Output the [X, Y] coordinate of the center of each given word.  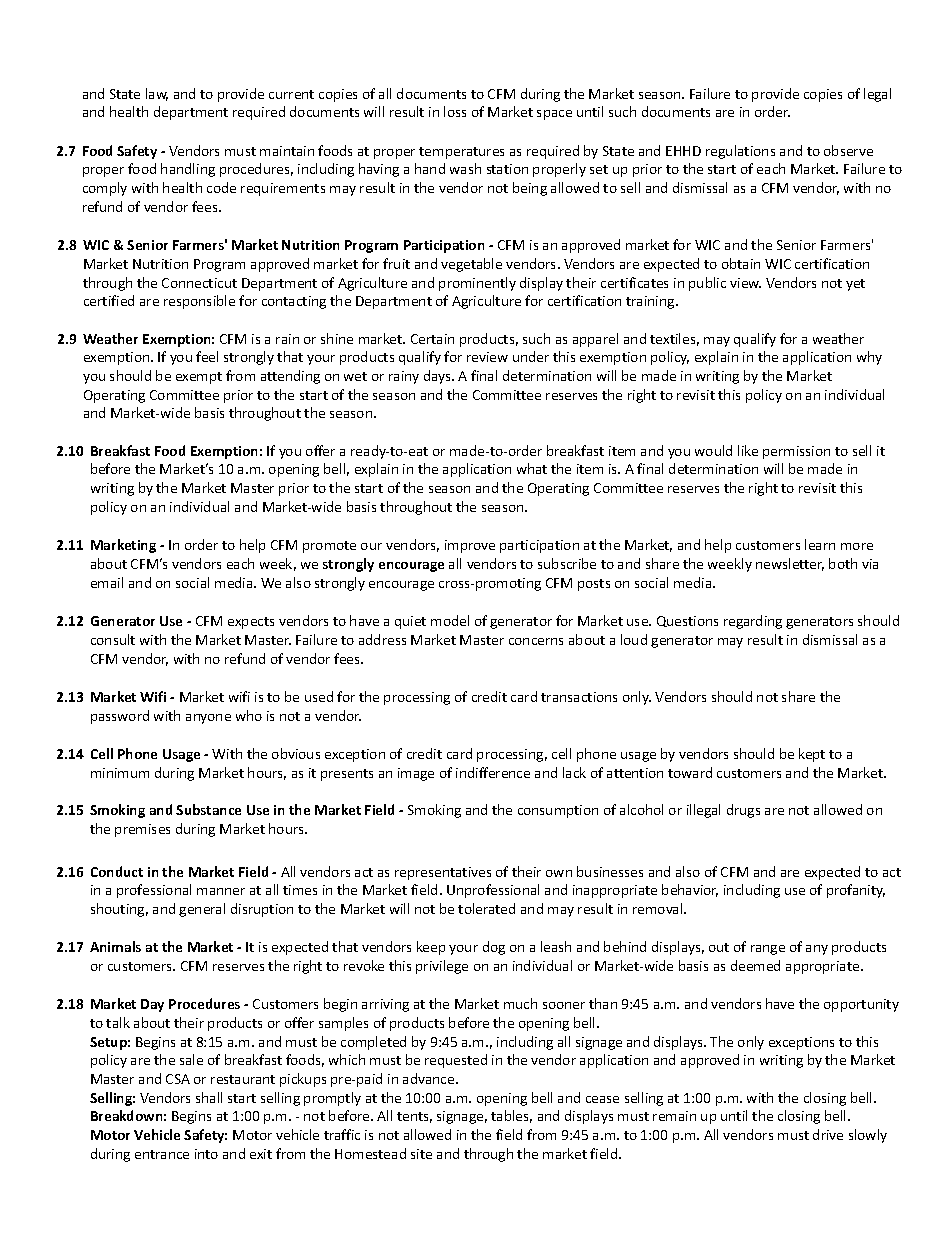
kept [812, 755]
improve [470, 546]
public [707, 284]
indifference [493, 772]
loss [455, 111]
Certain [432, 339]
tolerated [486, 908]
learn [820, 544]
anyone [208, 719]
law [157, 94]
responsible [199, 302]
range [768, 950]
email [107, 582]
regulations [740, 152]
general [202, 910]
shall [209, 1097]
